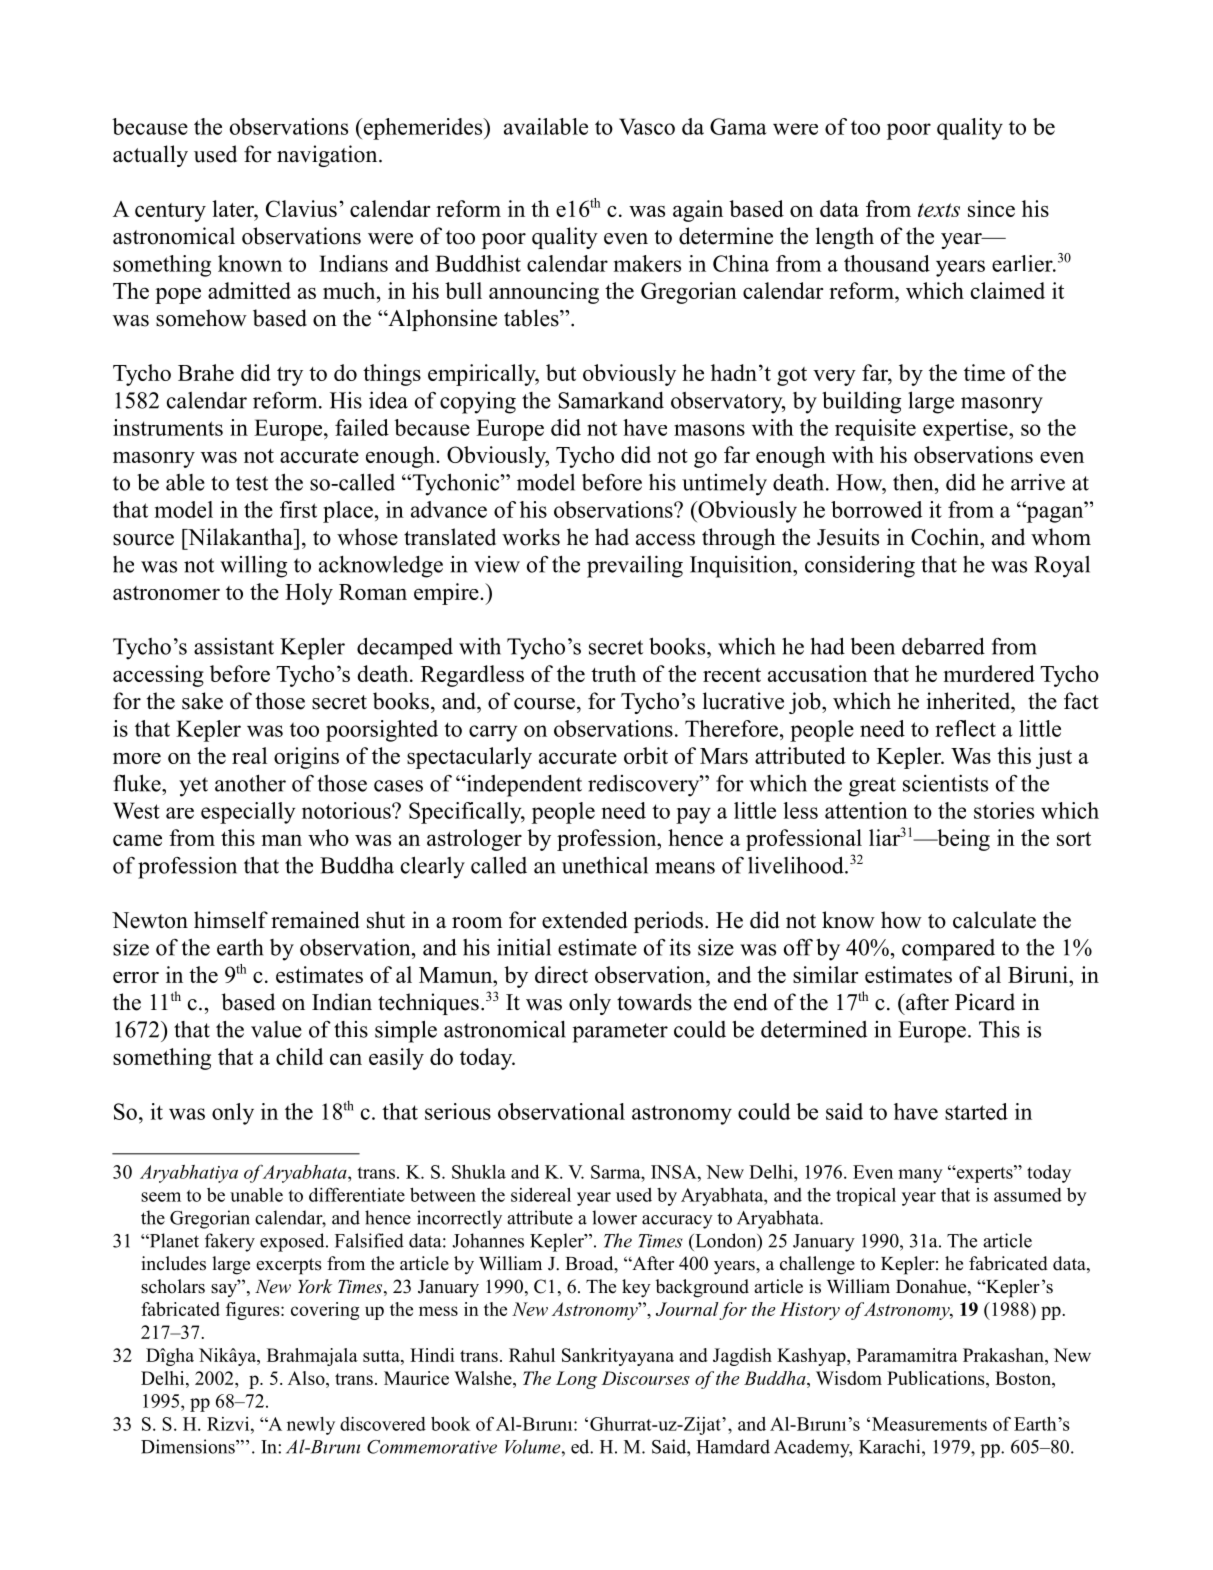 Image resolution: width=1213 pixels, height=1570 pixels. What do you see at coordinates (945, 783) in the image?
I see `scientists` at bounding box center [945, 783].
